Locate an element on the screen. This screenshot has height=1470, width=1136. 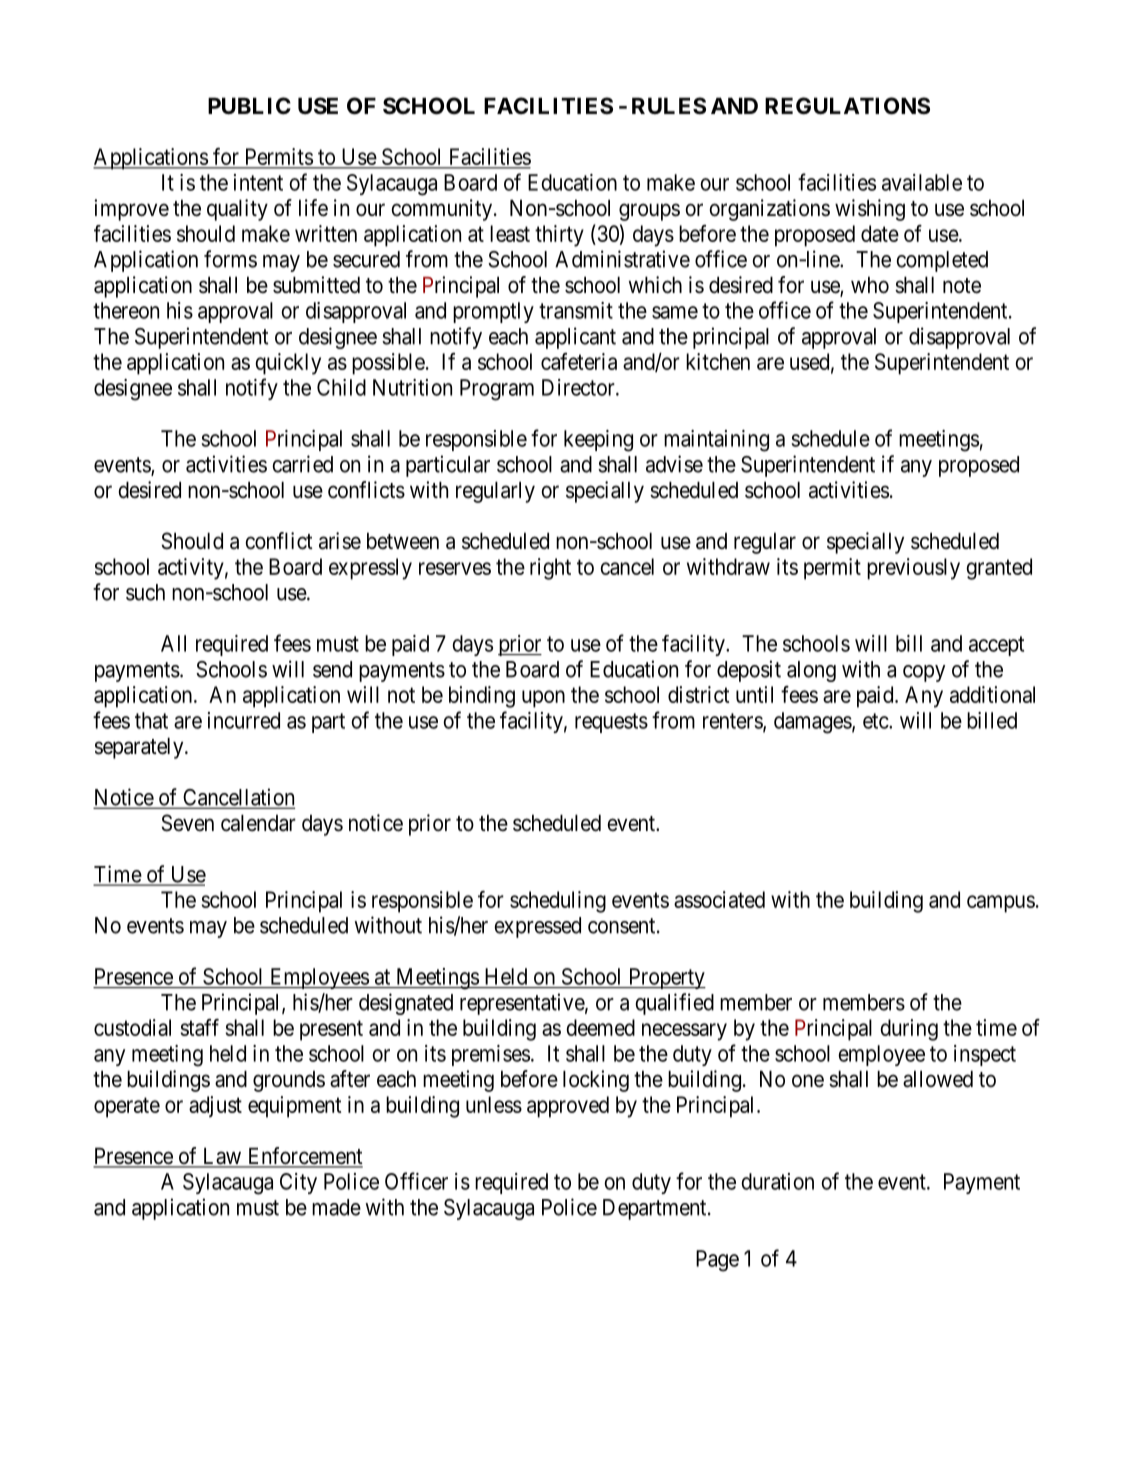
available is located at coordinates (922, 182).
